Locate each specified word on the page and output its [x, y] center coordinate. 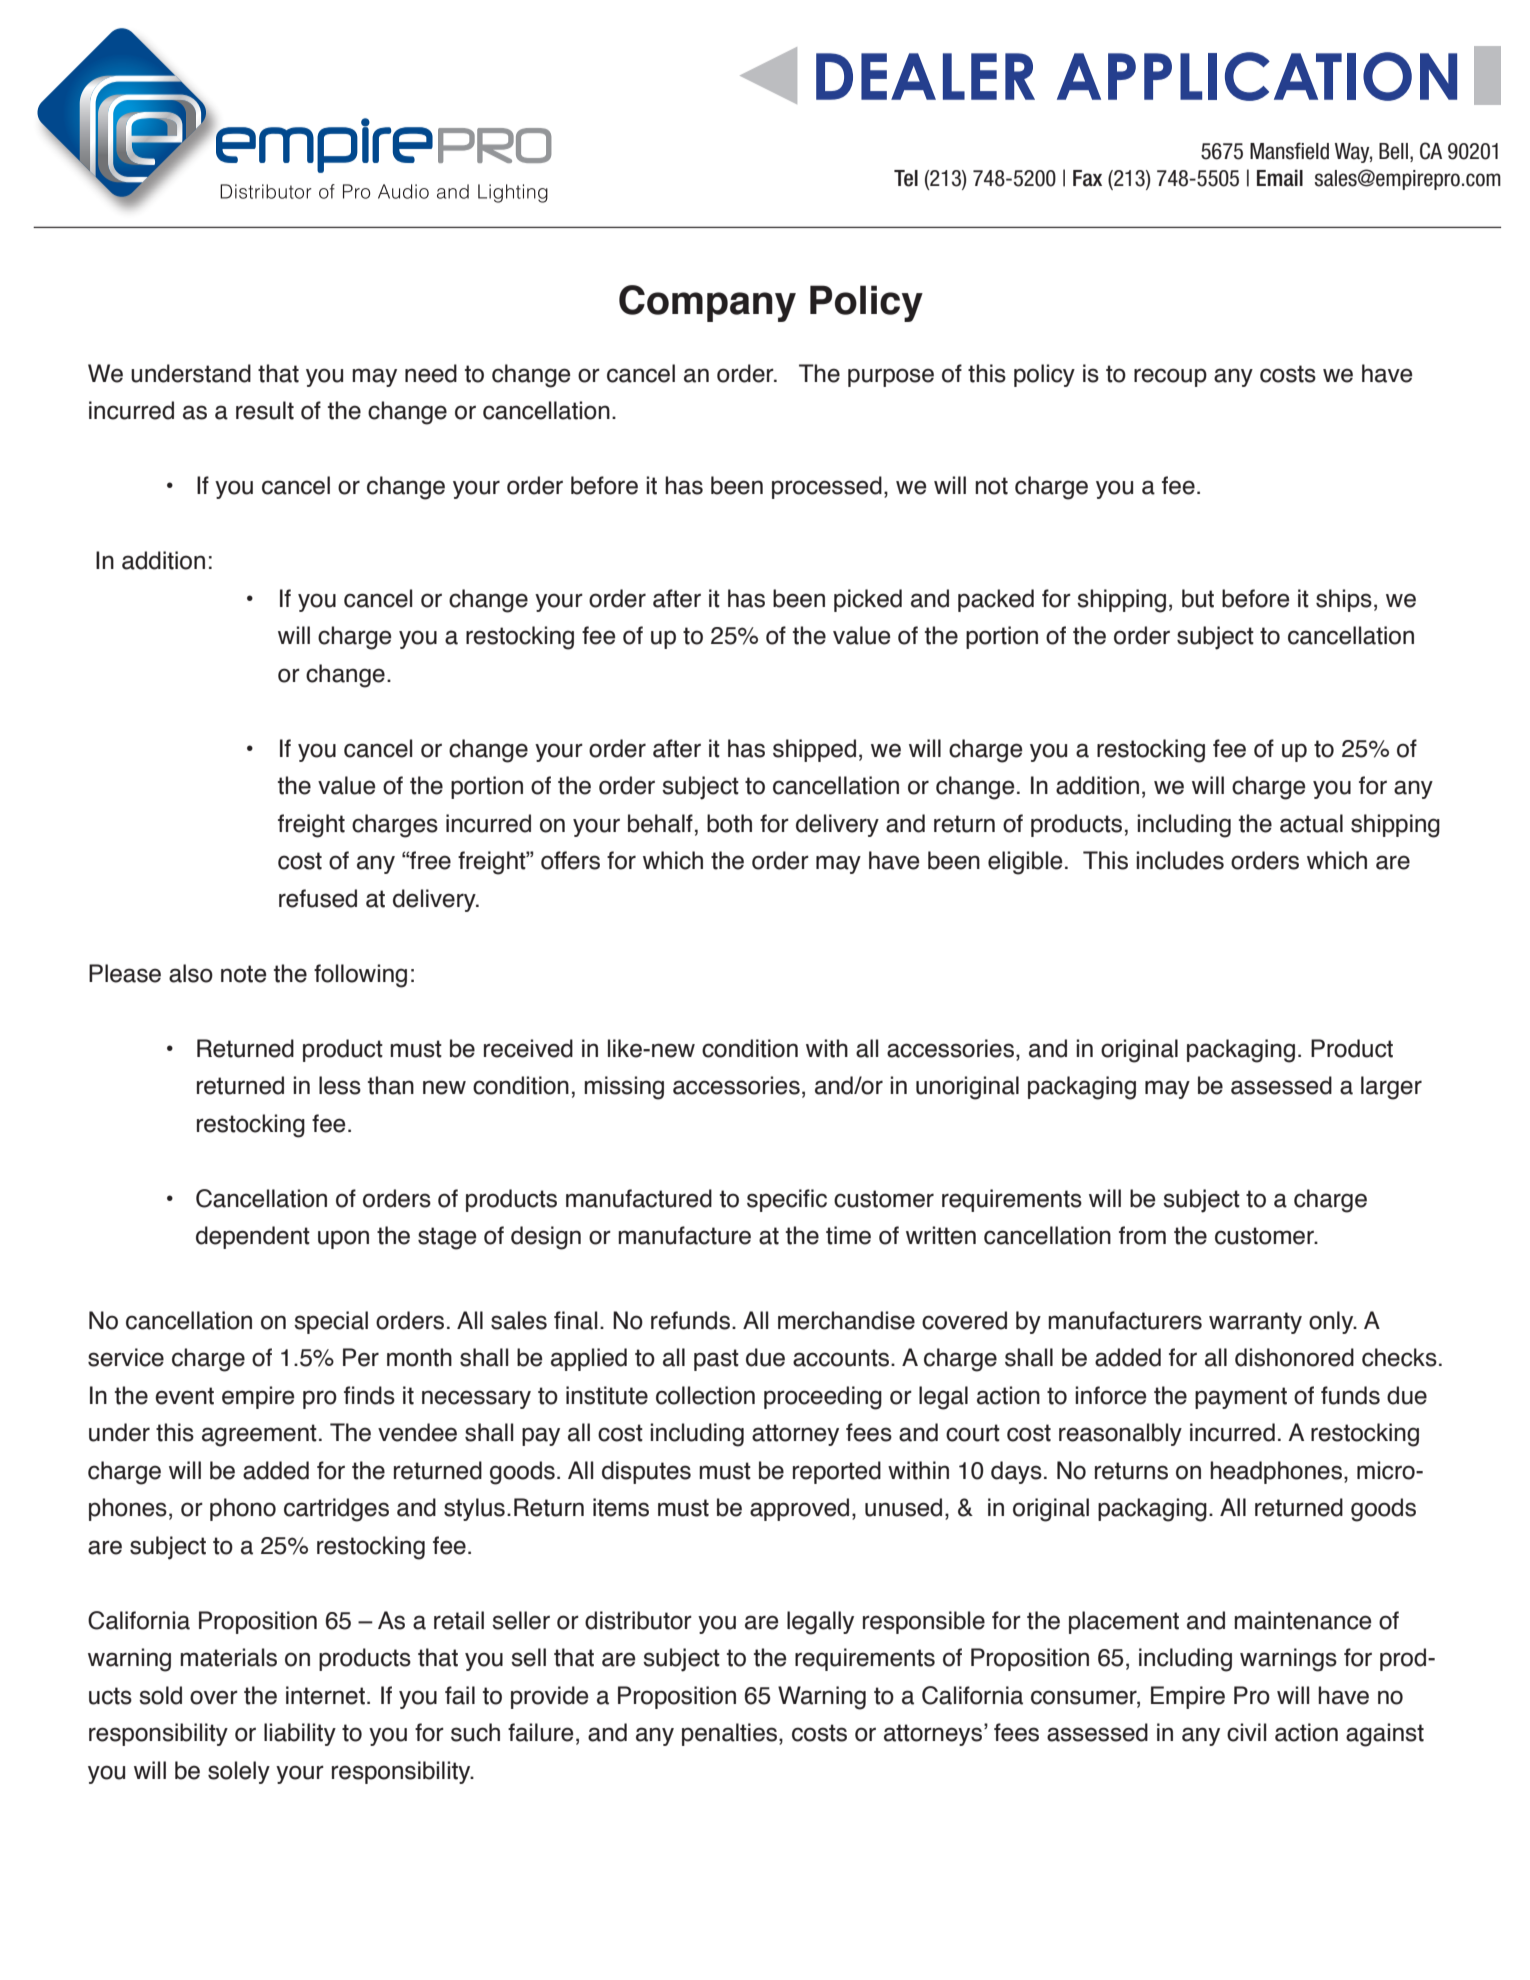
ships [1344, 600]
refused [318, 898]
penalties [731, 1734]
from [1142, 1235]
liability [300, 1734]
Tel [906, 178]
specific [787, 1200]
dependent [253, 1237]
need [431, 373]
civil [1246, 1732]
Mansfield [1289, 151]
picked [868, 600]
